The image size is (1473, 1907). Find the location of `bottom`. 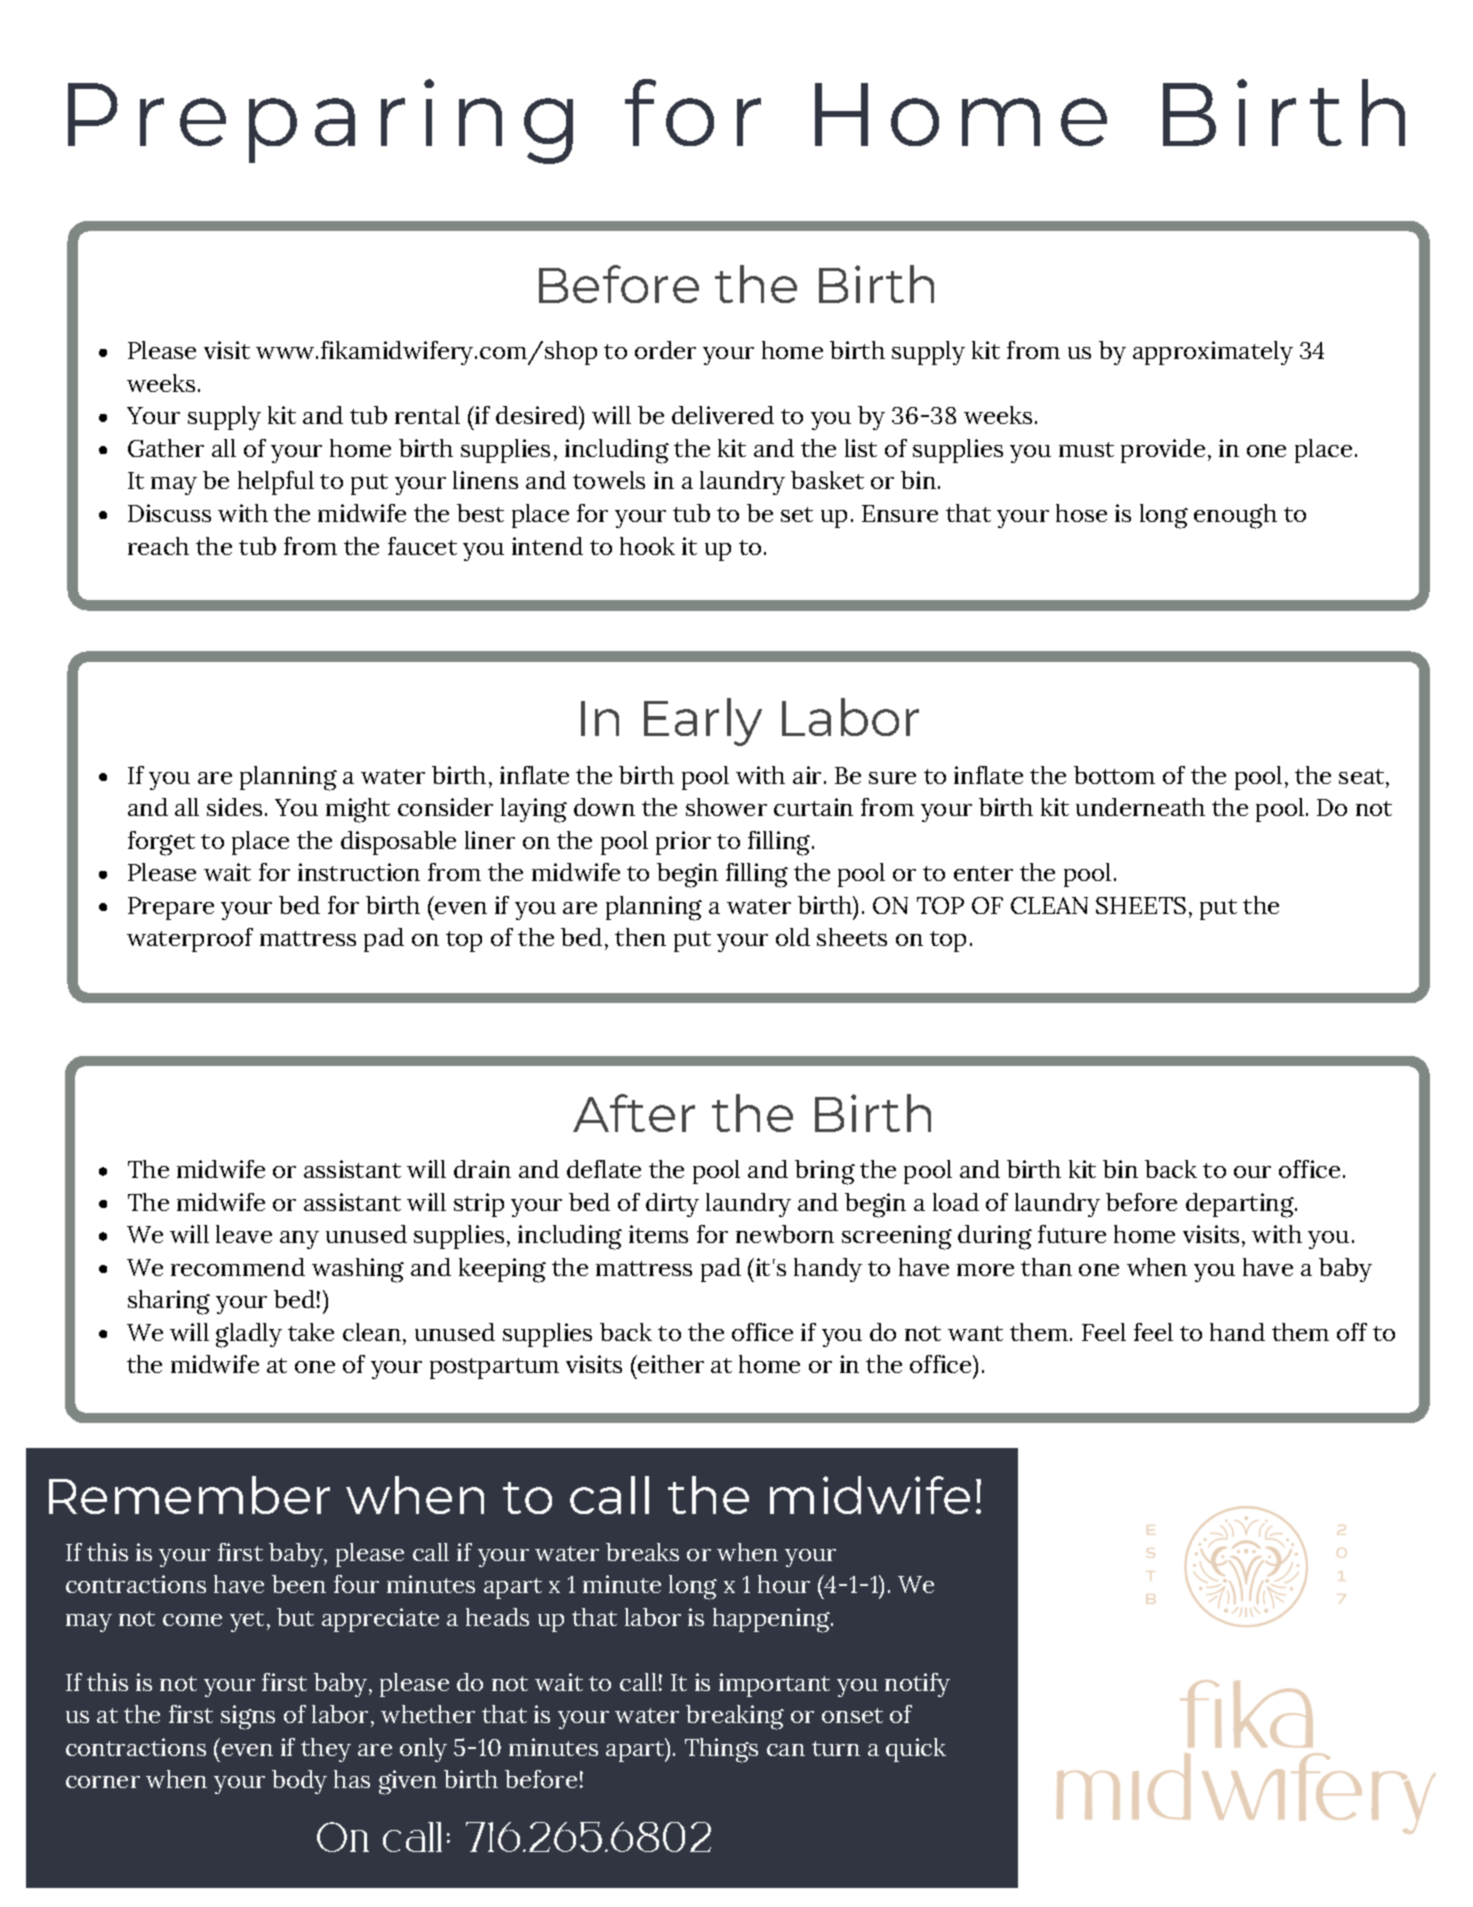

bottom is located at coordinates (1114, 775).
